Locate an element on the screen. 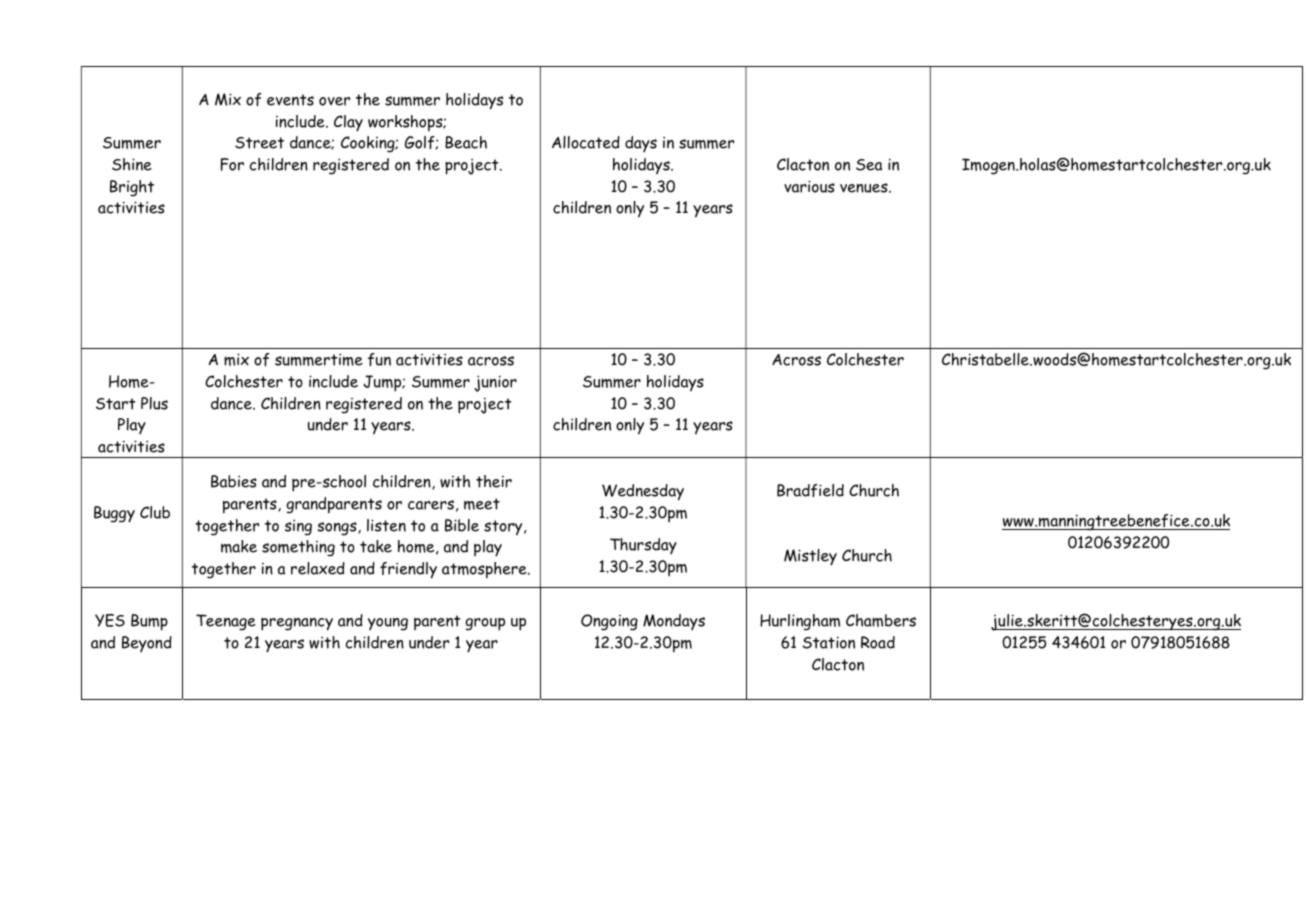 This screenshot has height=924, width=1308. junior is located at coordinates (495, 383).
